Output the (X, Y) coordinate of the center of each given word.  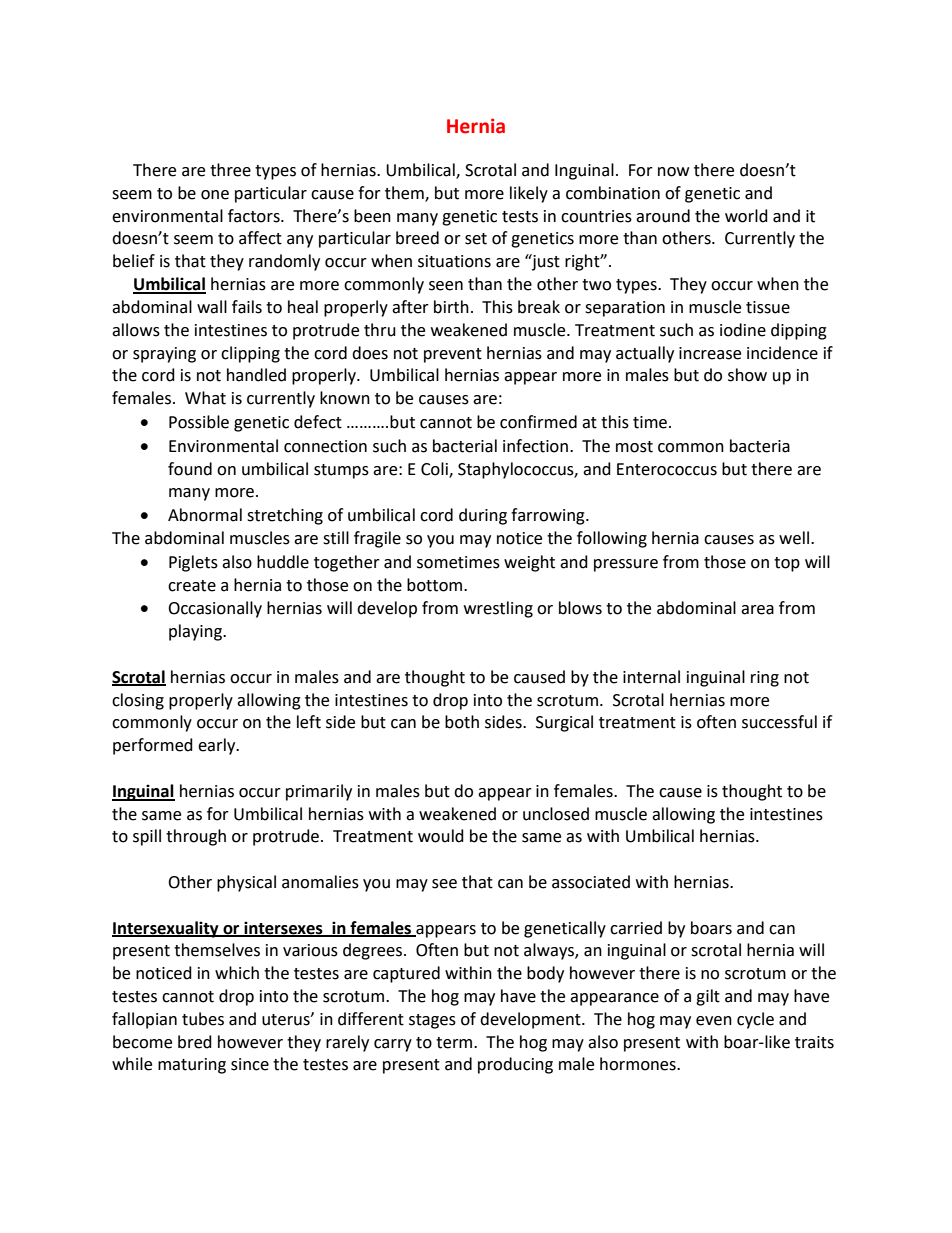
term (455, 1043)
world (746, 216)
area (757, 610)
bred (195, 1042)
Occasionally (215, 609)
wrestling (498, 609)
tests (520, 217)
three (230, 170)
